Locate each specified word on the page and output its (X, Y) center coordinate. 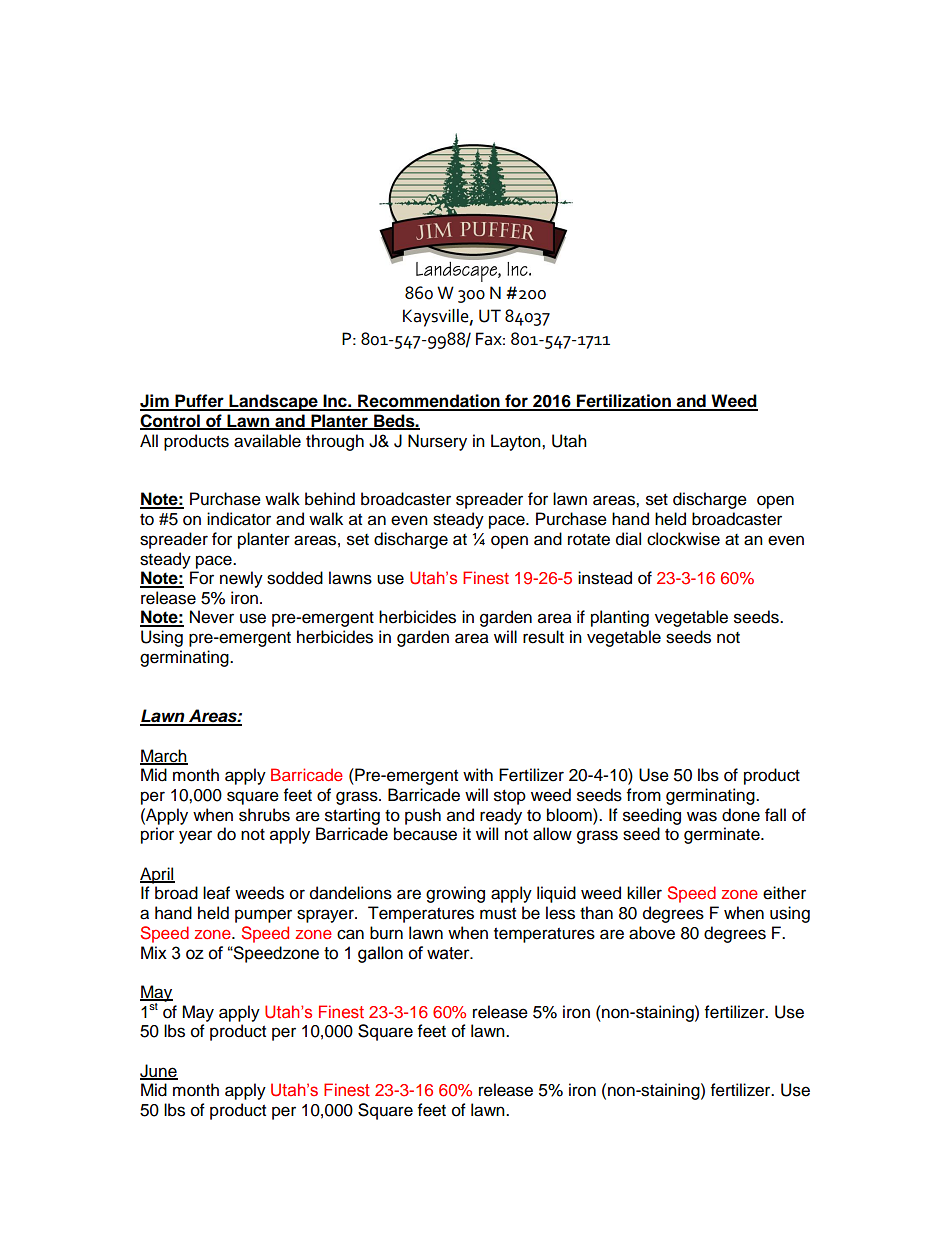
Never (212, 617)
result (543, 637)
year (195, 837)
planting (620, 618)
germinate (723, 835)
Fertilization (624, 402)
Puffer (199, 402)
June (159, 1072)
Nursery (437, 442)
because (425, 834)
